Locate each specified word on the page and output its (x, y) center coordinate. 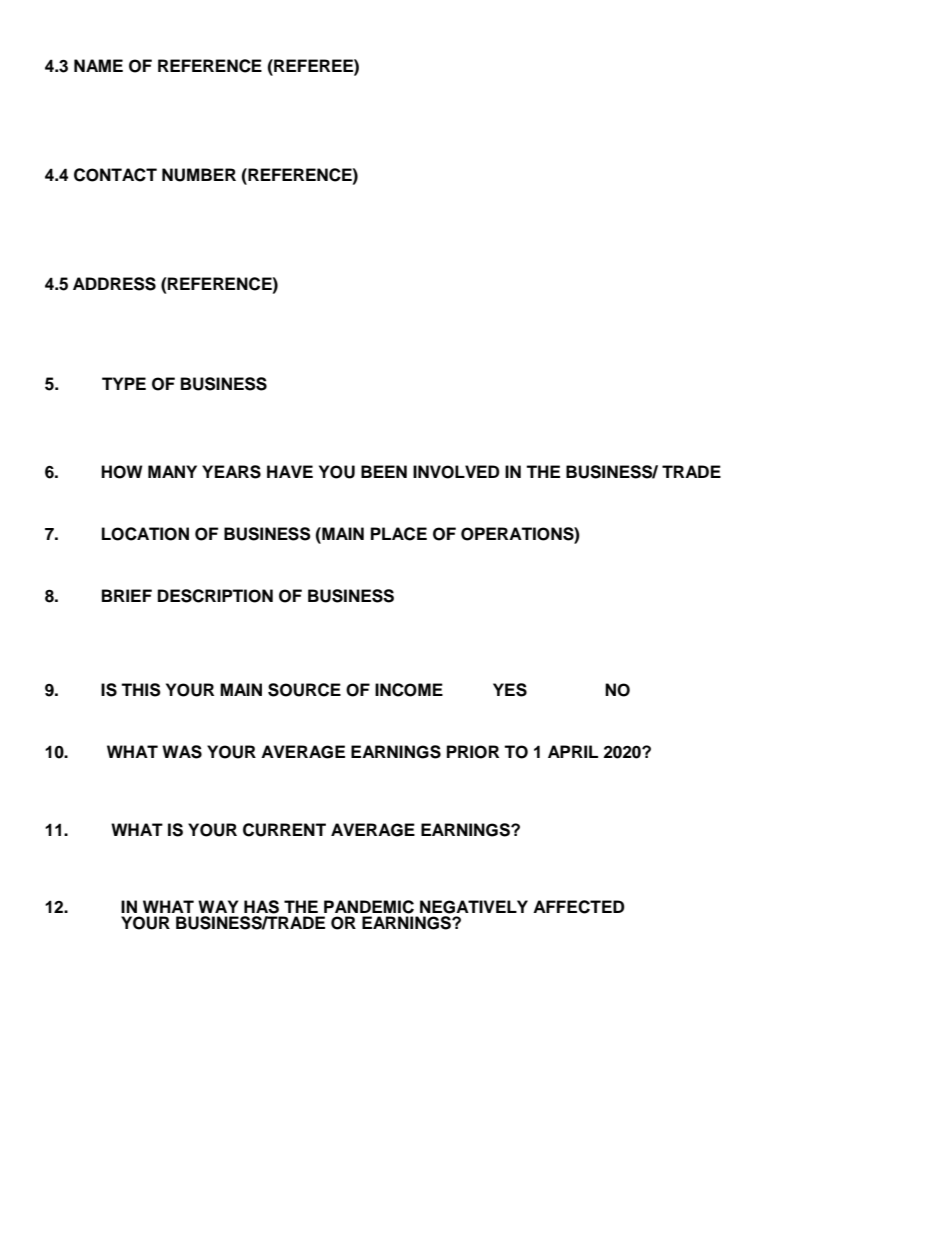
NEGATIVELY (474, 907)
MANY (172, 471)
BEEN (384, 471)
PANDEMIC (369, 907)
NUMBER (199, 175)
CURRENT (284, 830)
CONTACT (115, 175)
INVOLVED (456, 472)
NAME (98, 65)
